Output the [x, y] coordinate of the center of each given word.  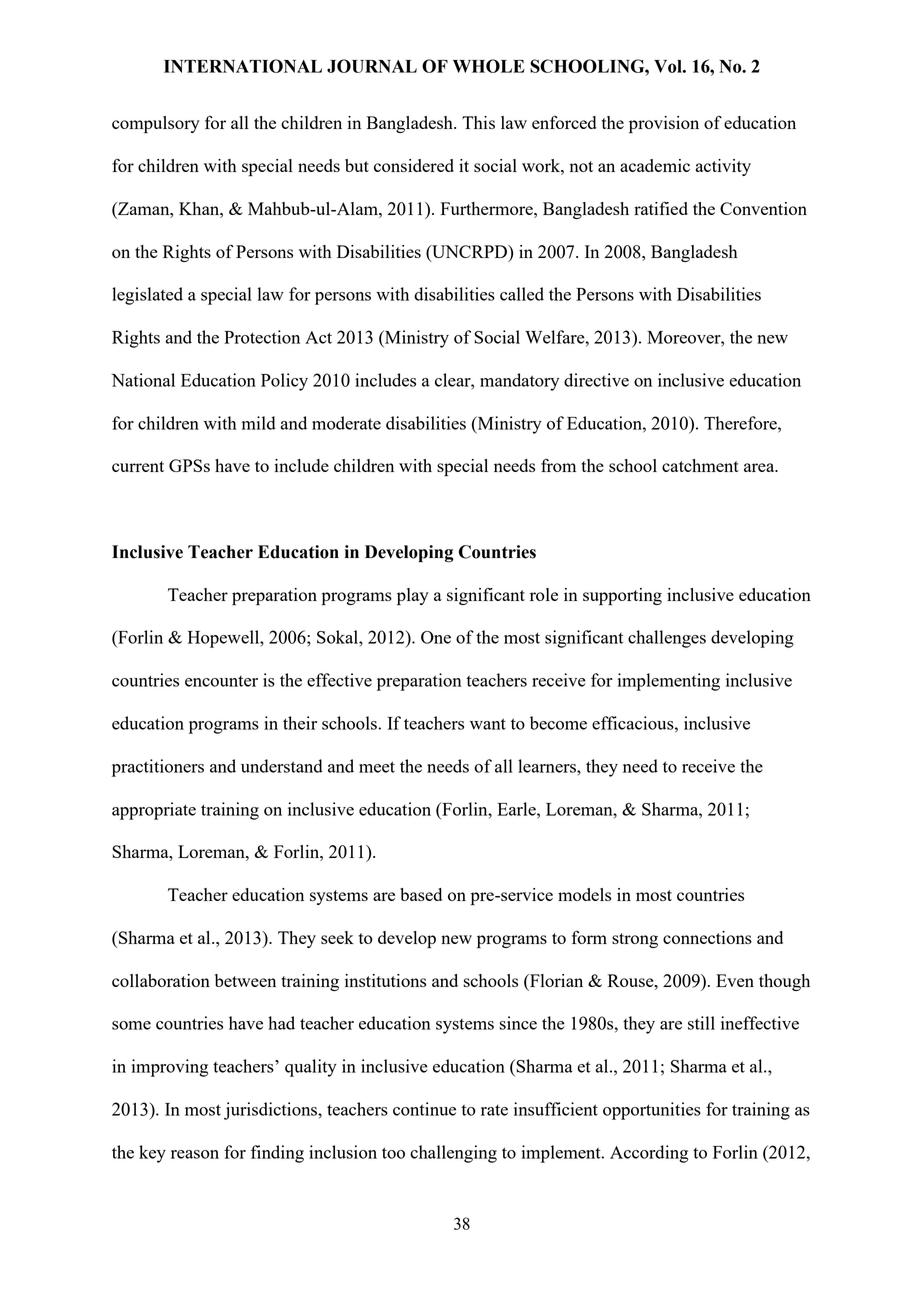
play [413, 596]
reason [195, 1154]
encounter [221, 681]
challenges [667, 639]
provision [664, 124]
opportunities [652, 1111]
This [478, 122]
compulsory [156, 124]
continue [424, 1109]
